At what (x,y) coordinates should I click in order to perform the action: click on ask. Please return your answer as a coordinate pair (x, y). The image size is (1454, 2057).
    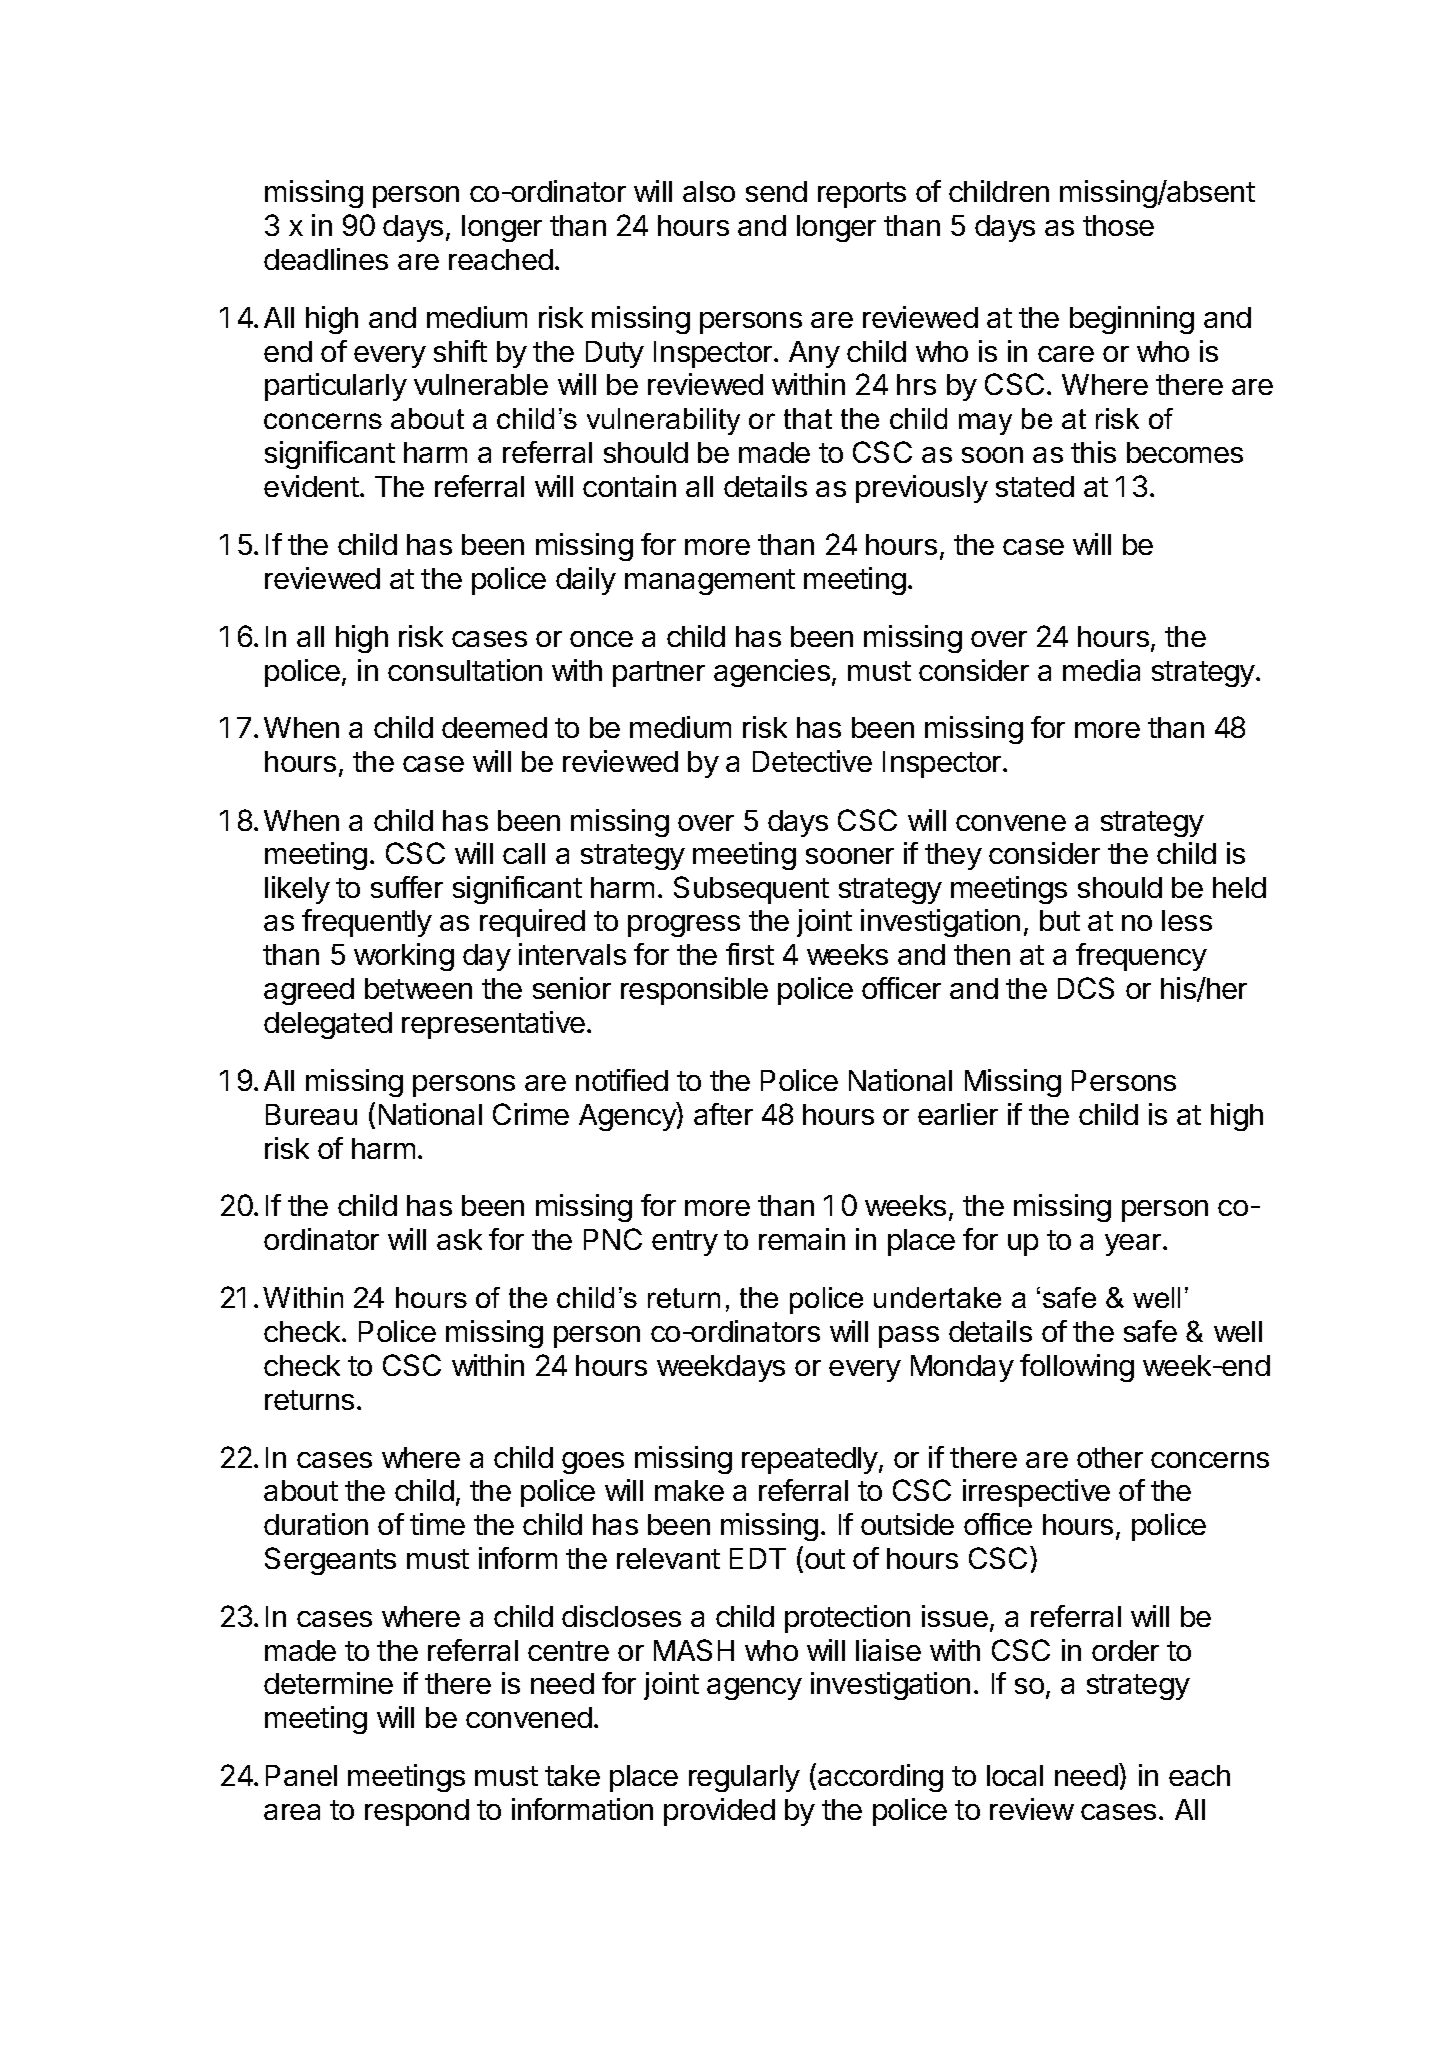
    Looking at the image, I should click on (459, 1239).
